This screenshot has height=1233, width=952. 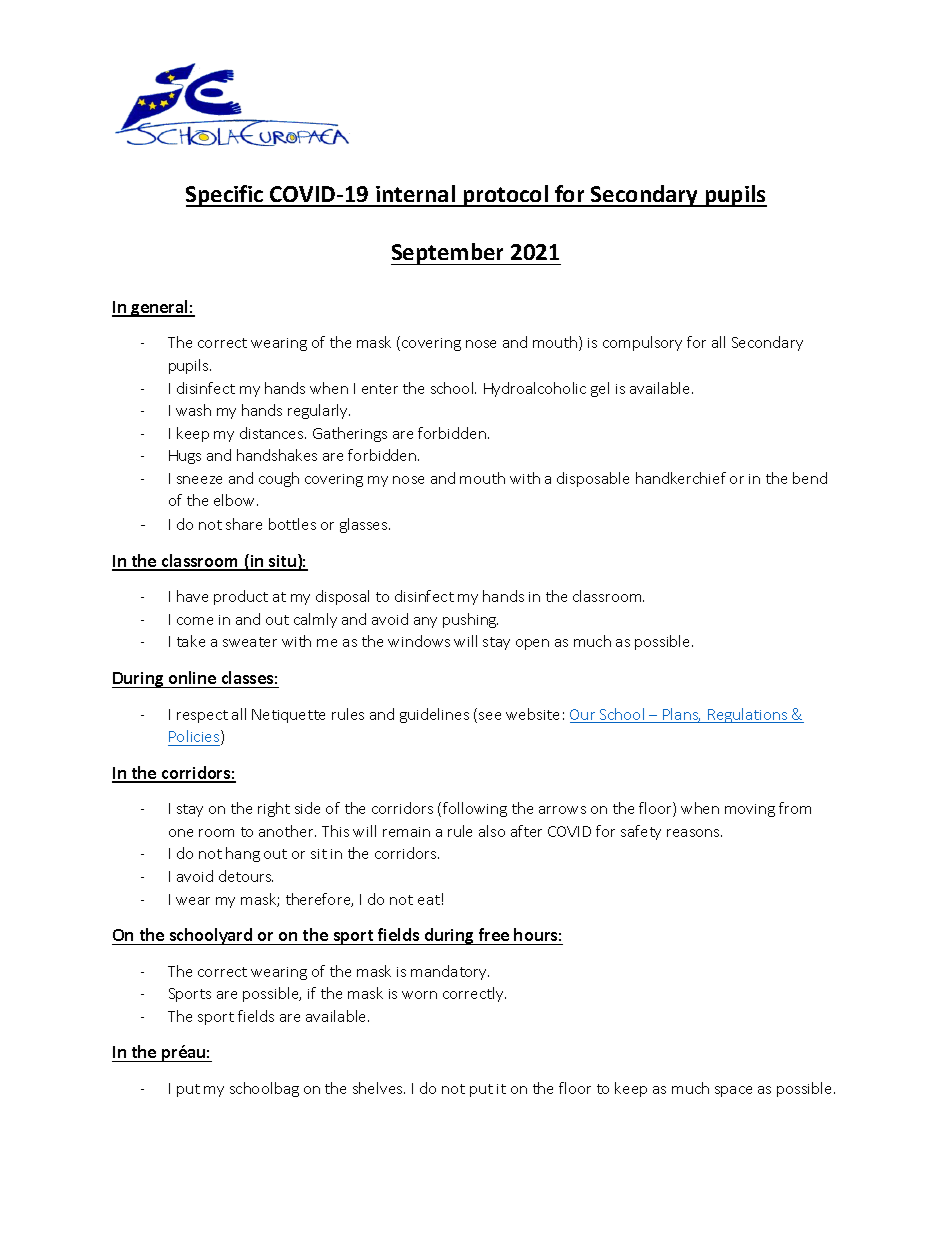 What do you see at coordinates (505, 196) in the screenshot?
I see `protocol` at bounding box center [505, 196].
